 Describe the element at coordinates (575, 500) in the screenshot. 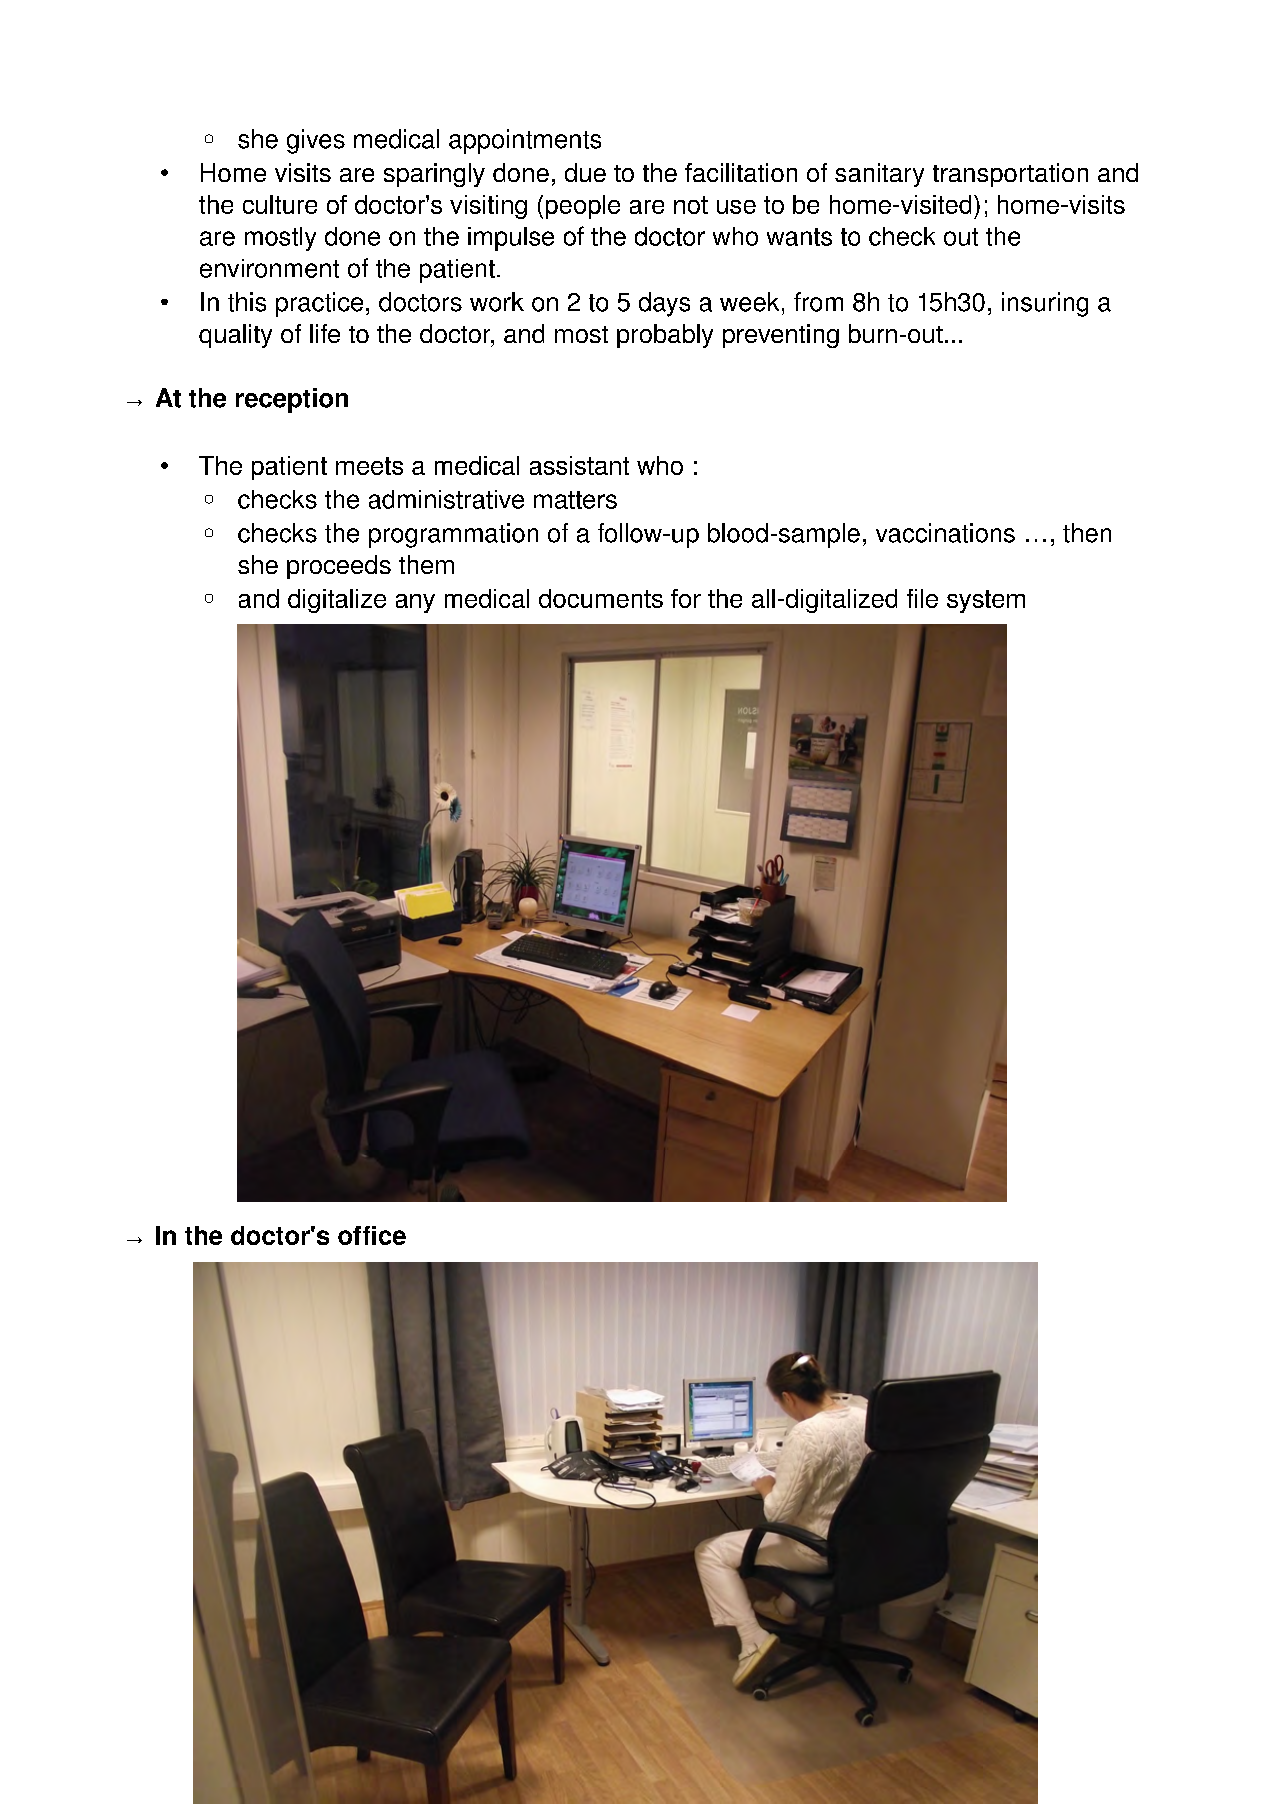

I see `matters` at that location.
